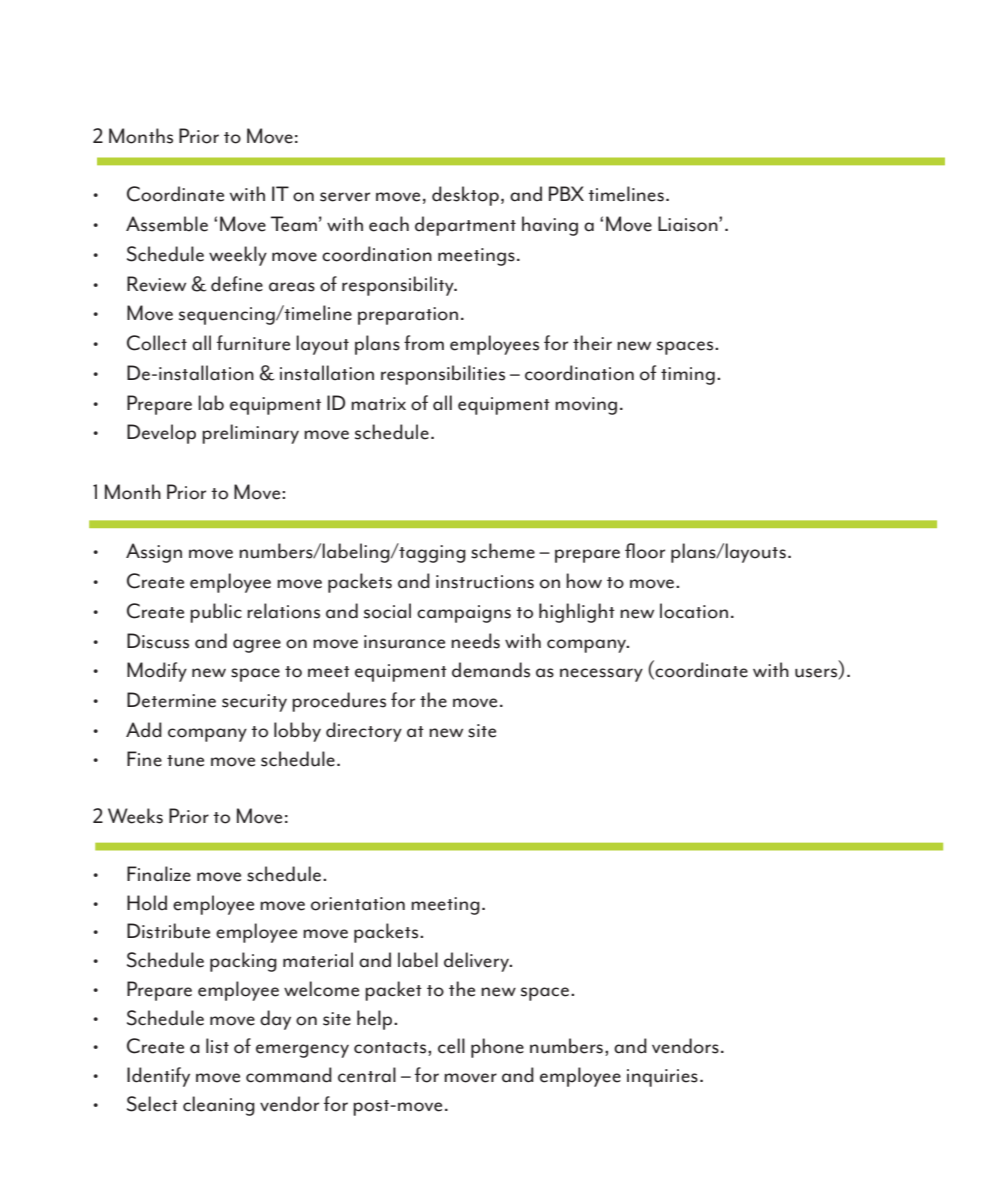  I want to click on Assign, so click(154, 553).
